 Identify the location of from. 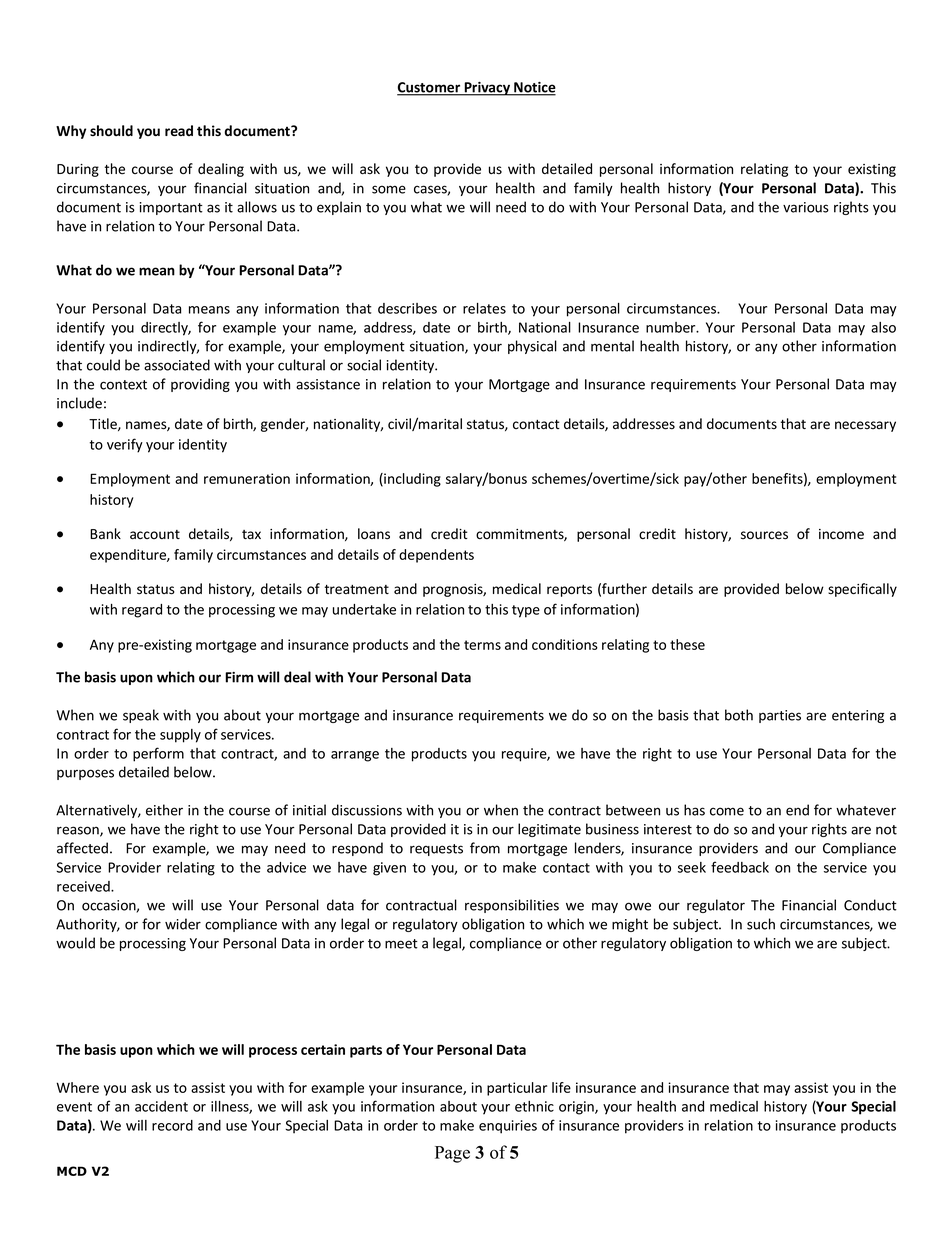
(485, 848).
